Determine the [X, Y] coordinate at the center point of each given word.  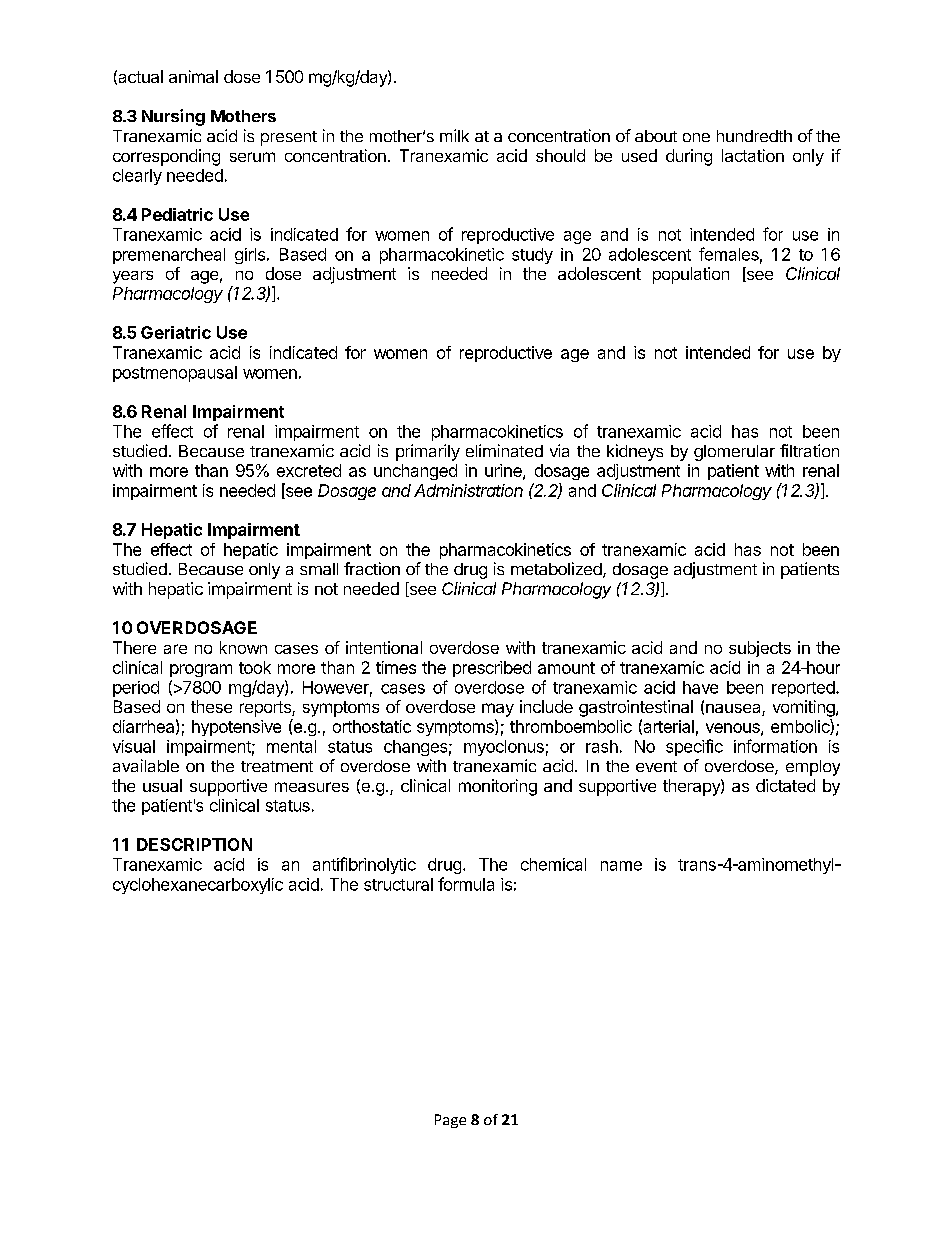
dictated [785, 785]
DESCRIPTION [194, 844]
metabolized [556, 568]
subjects [760, 649]
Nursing [173, 117]
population [691, 275]
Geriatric [176, 332]
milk [454, 135]
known [243, 647]
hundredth [754, 136]
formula [466, 884]
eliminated [504, 450]
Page [450, 1121]
